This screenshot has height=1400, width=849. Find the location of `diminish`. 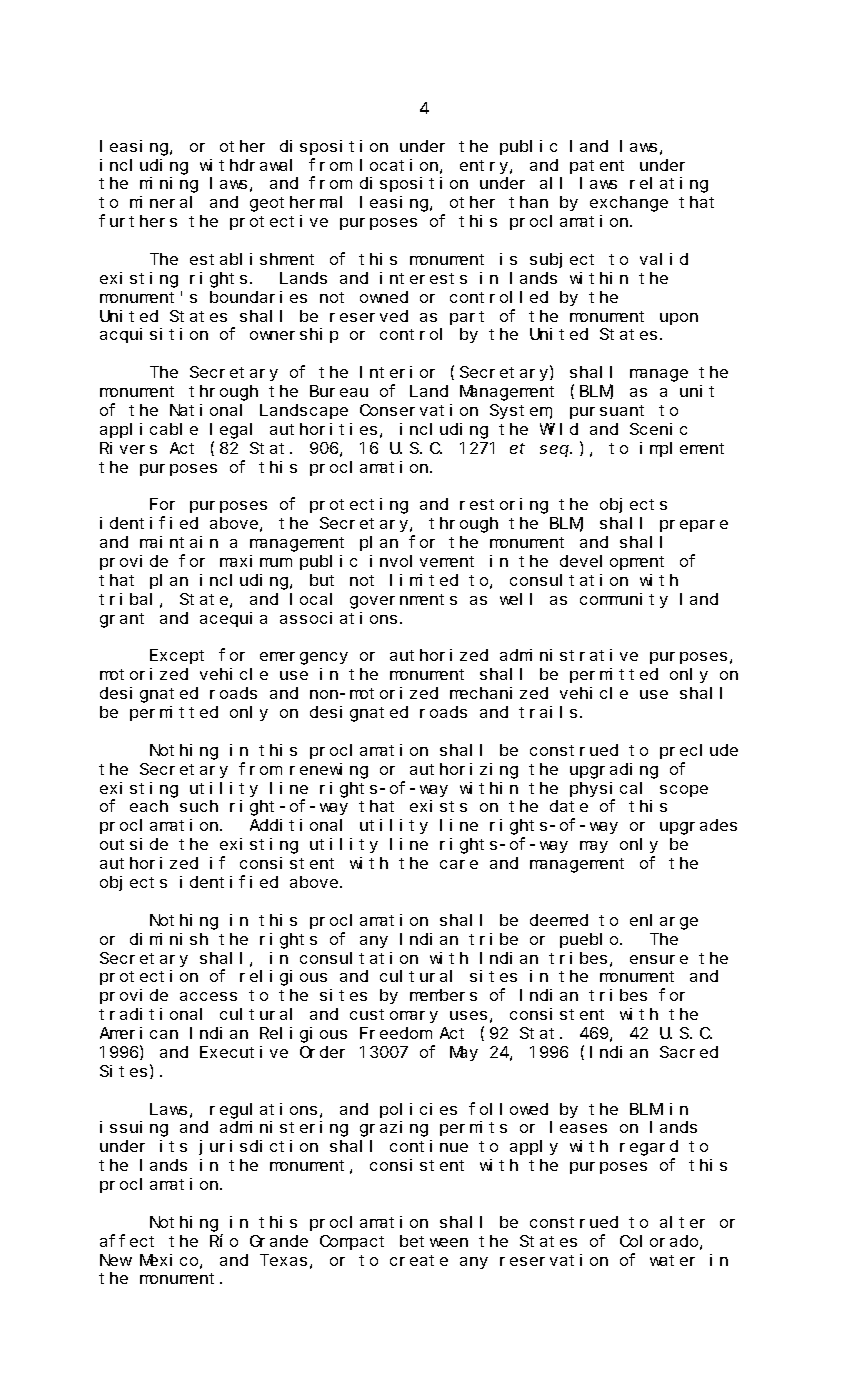

diminish is located at coordinates (169, 939).
